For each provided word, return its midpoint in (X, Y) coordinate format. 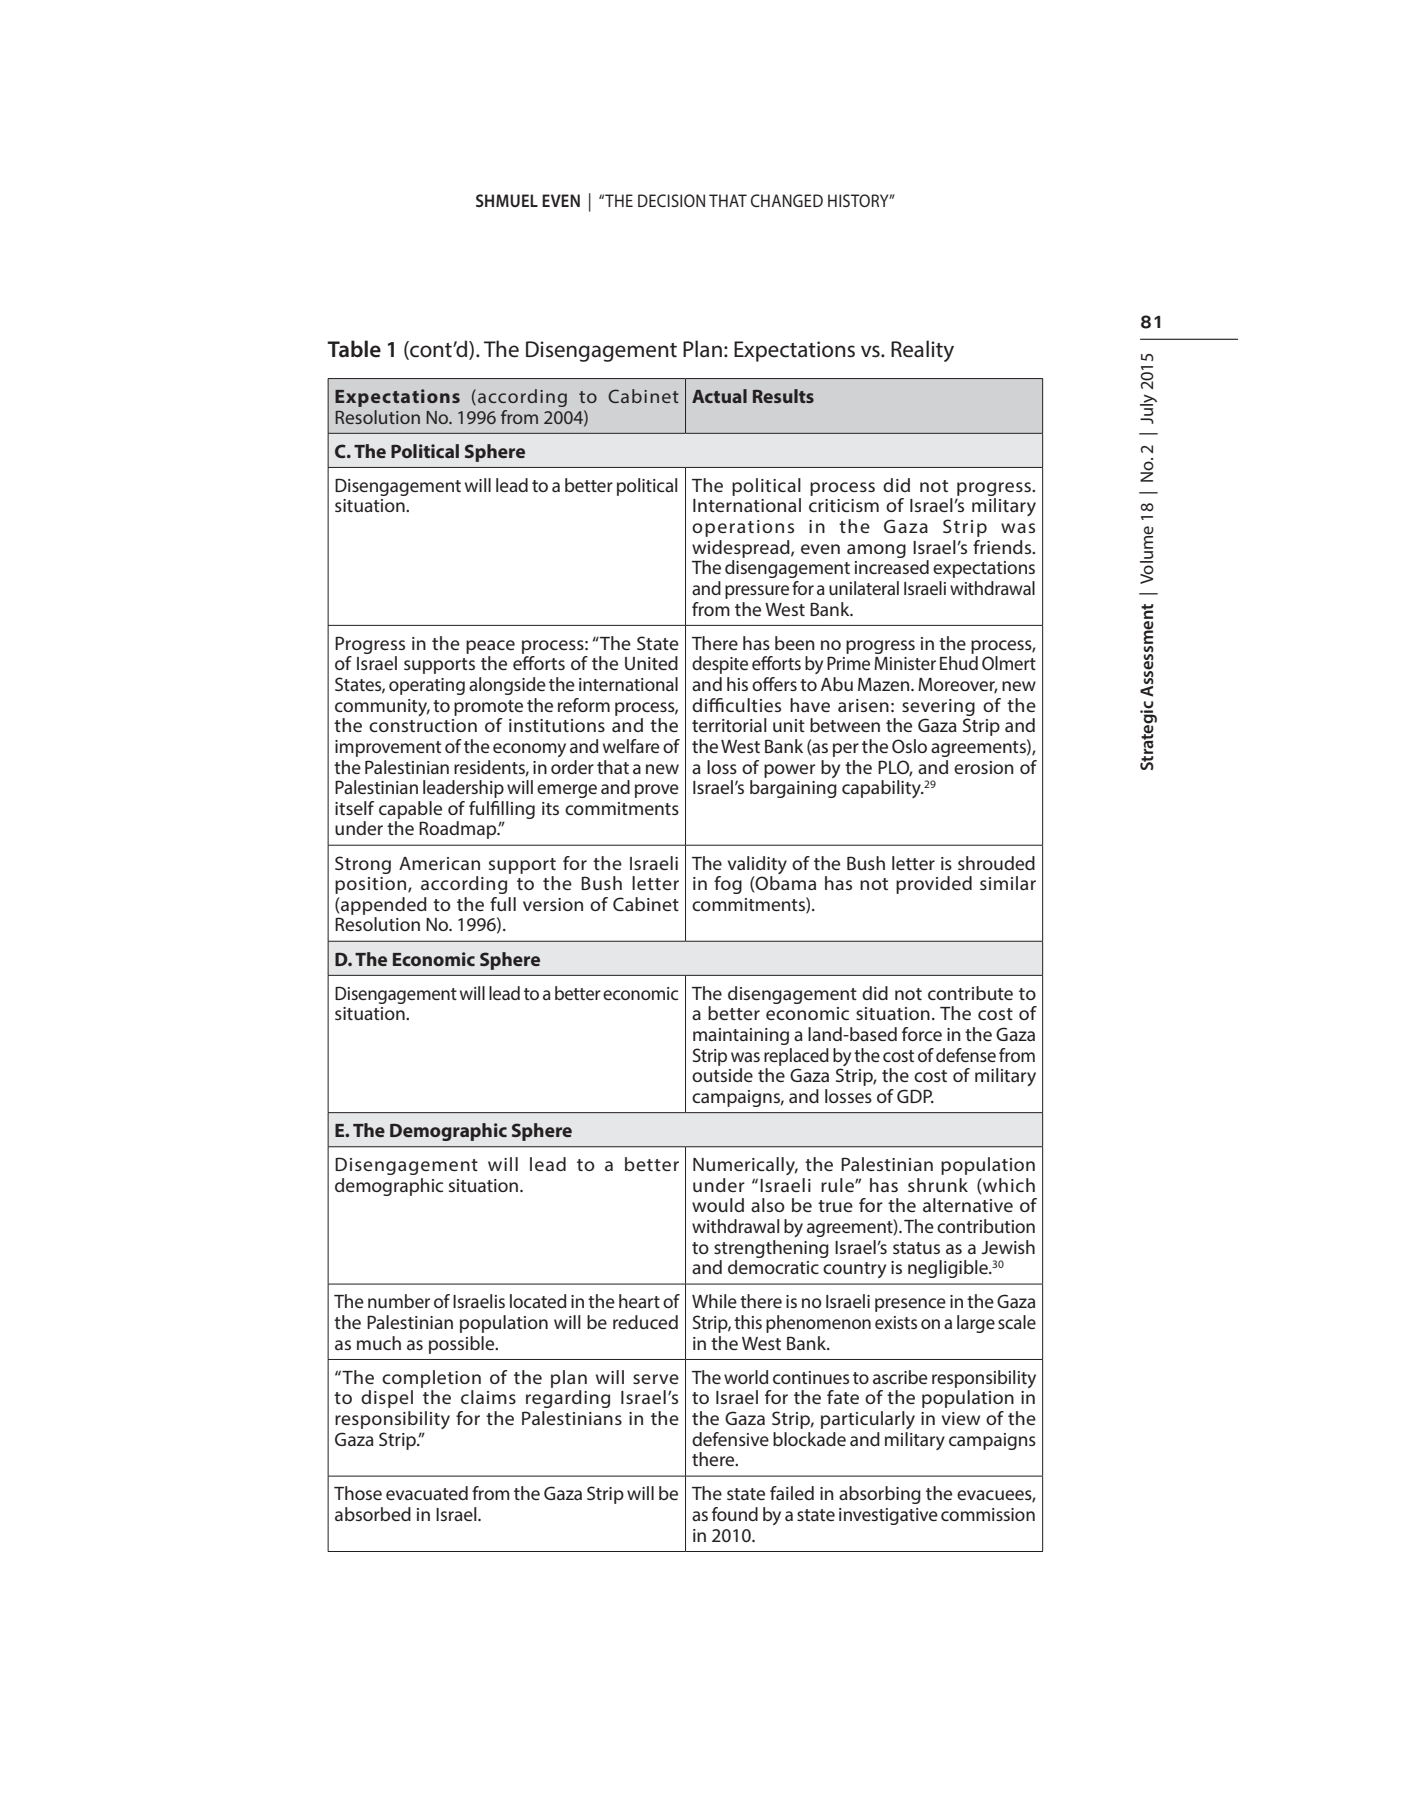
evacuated (427, 1493)
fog (728, 885)
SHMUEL (507, 200)
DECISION (671, 200)
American (439, 863)
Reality (922, 351)
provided (934, 885)
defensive (730, 1439)
